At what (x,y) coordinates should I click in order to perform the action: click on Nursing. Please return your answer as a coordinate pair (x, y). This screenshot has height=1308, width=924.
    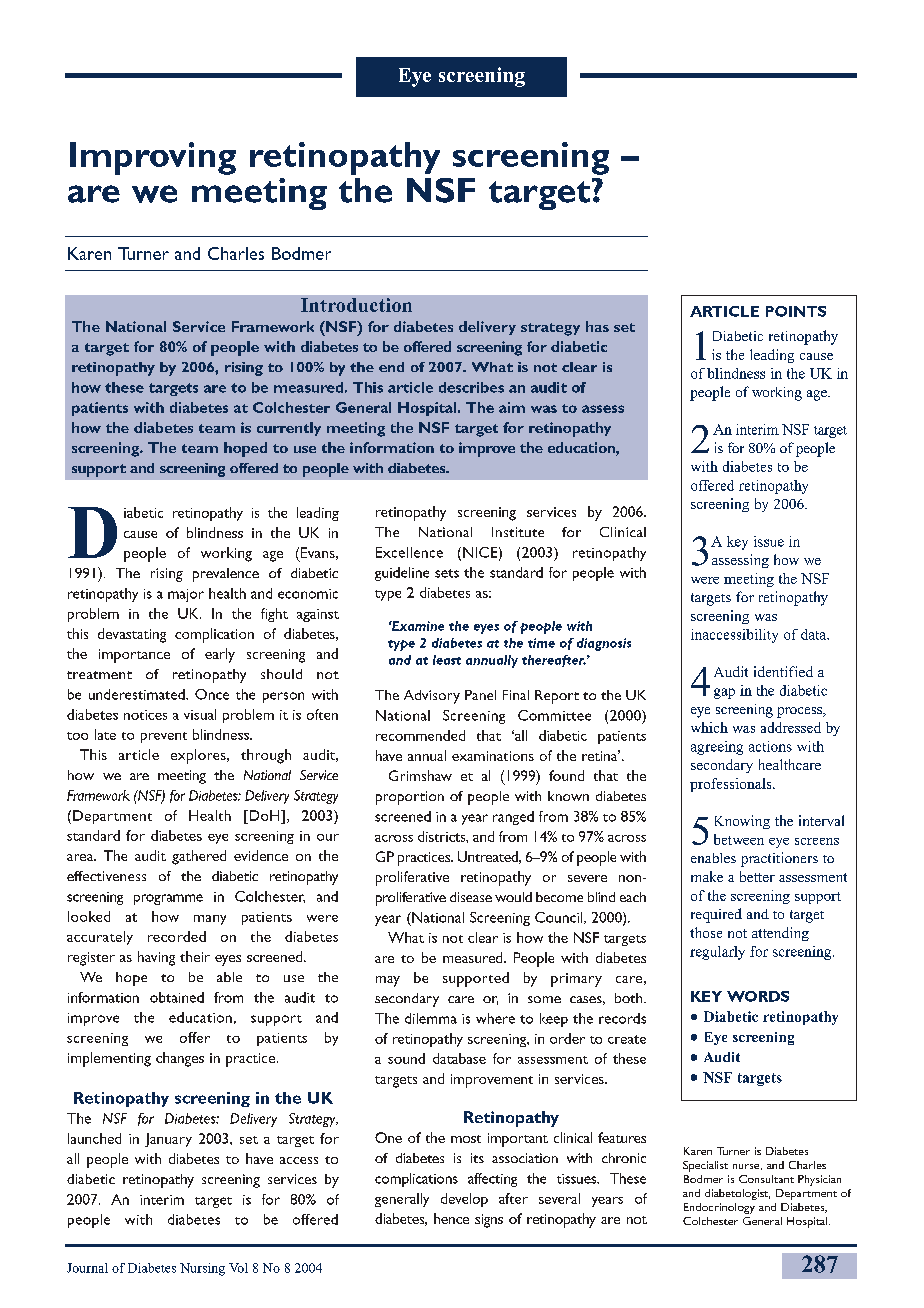
    Looking at the image, I should click on (202, 1269).
